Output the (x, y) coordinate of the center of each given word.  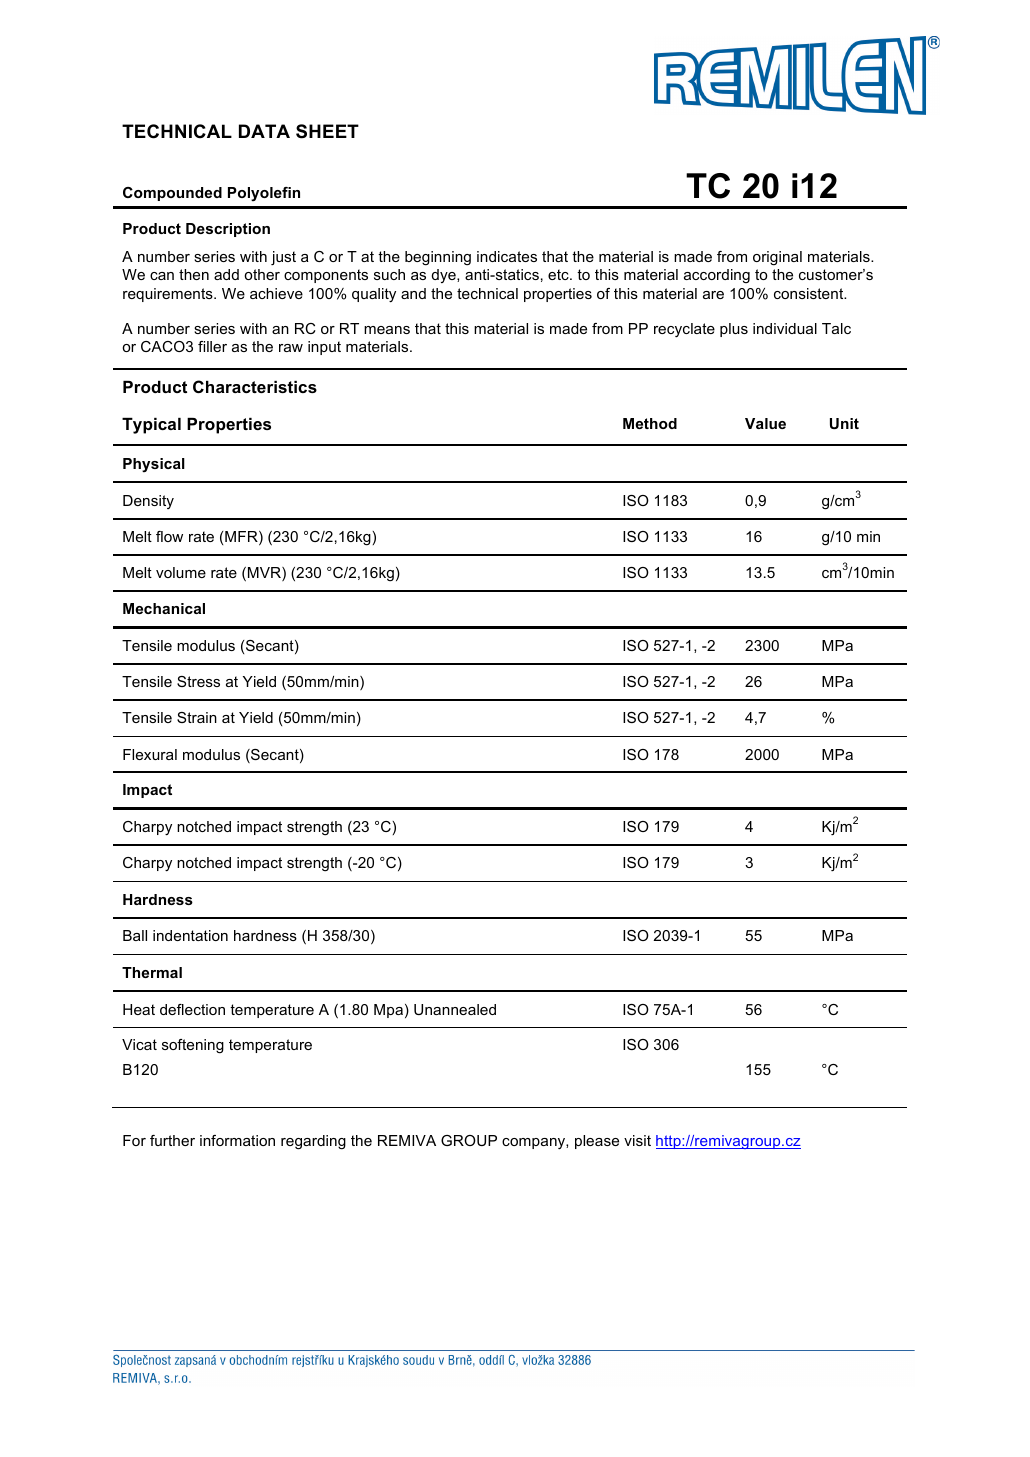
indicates (507, 256)
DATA (264, 131)
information (237, 1140)
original (777, 258)
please (597, 1142)
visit (637, 1140)
